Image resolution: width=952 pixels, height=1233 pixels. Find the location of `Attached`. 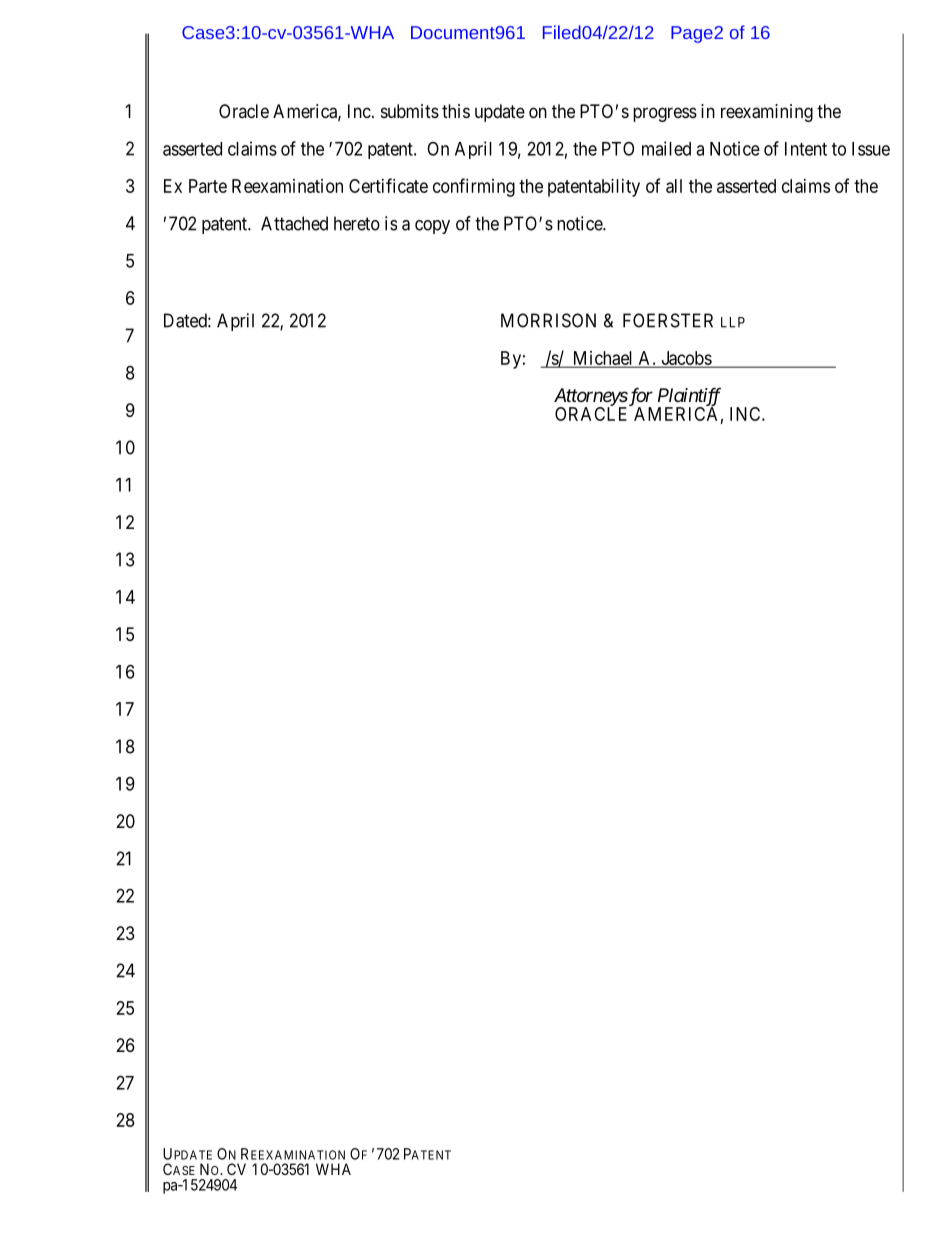

Attached is located at coordinates (294, 223).
